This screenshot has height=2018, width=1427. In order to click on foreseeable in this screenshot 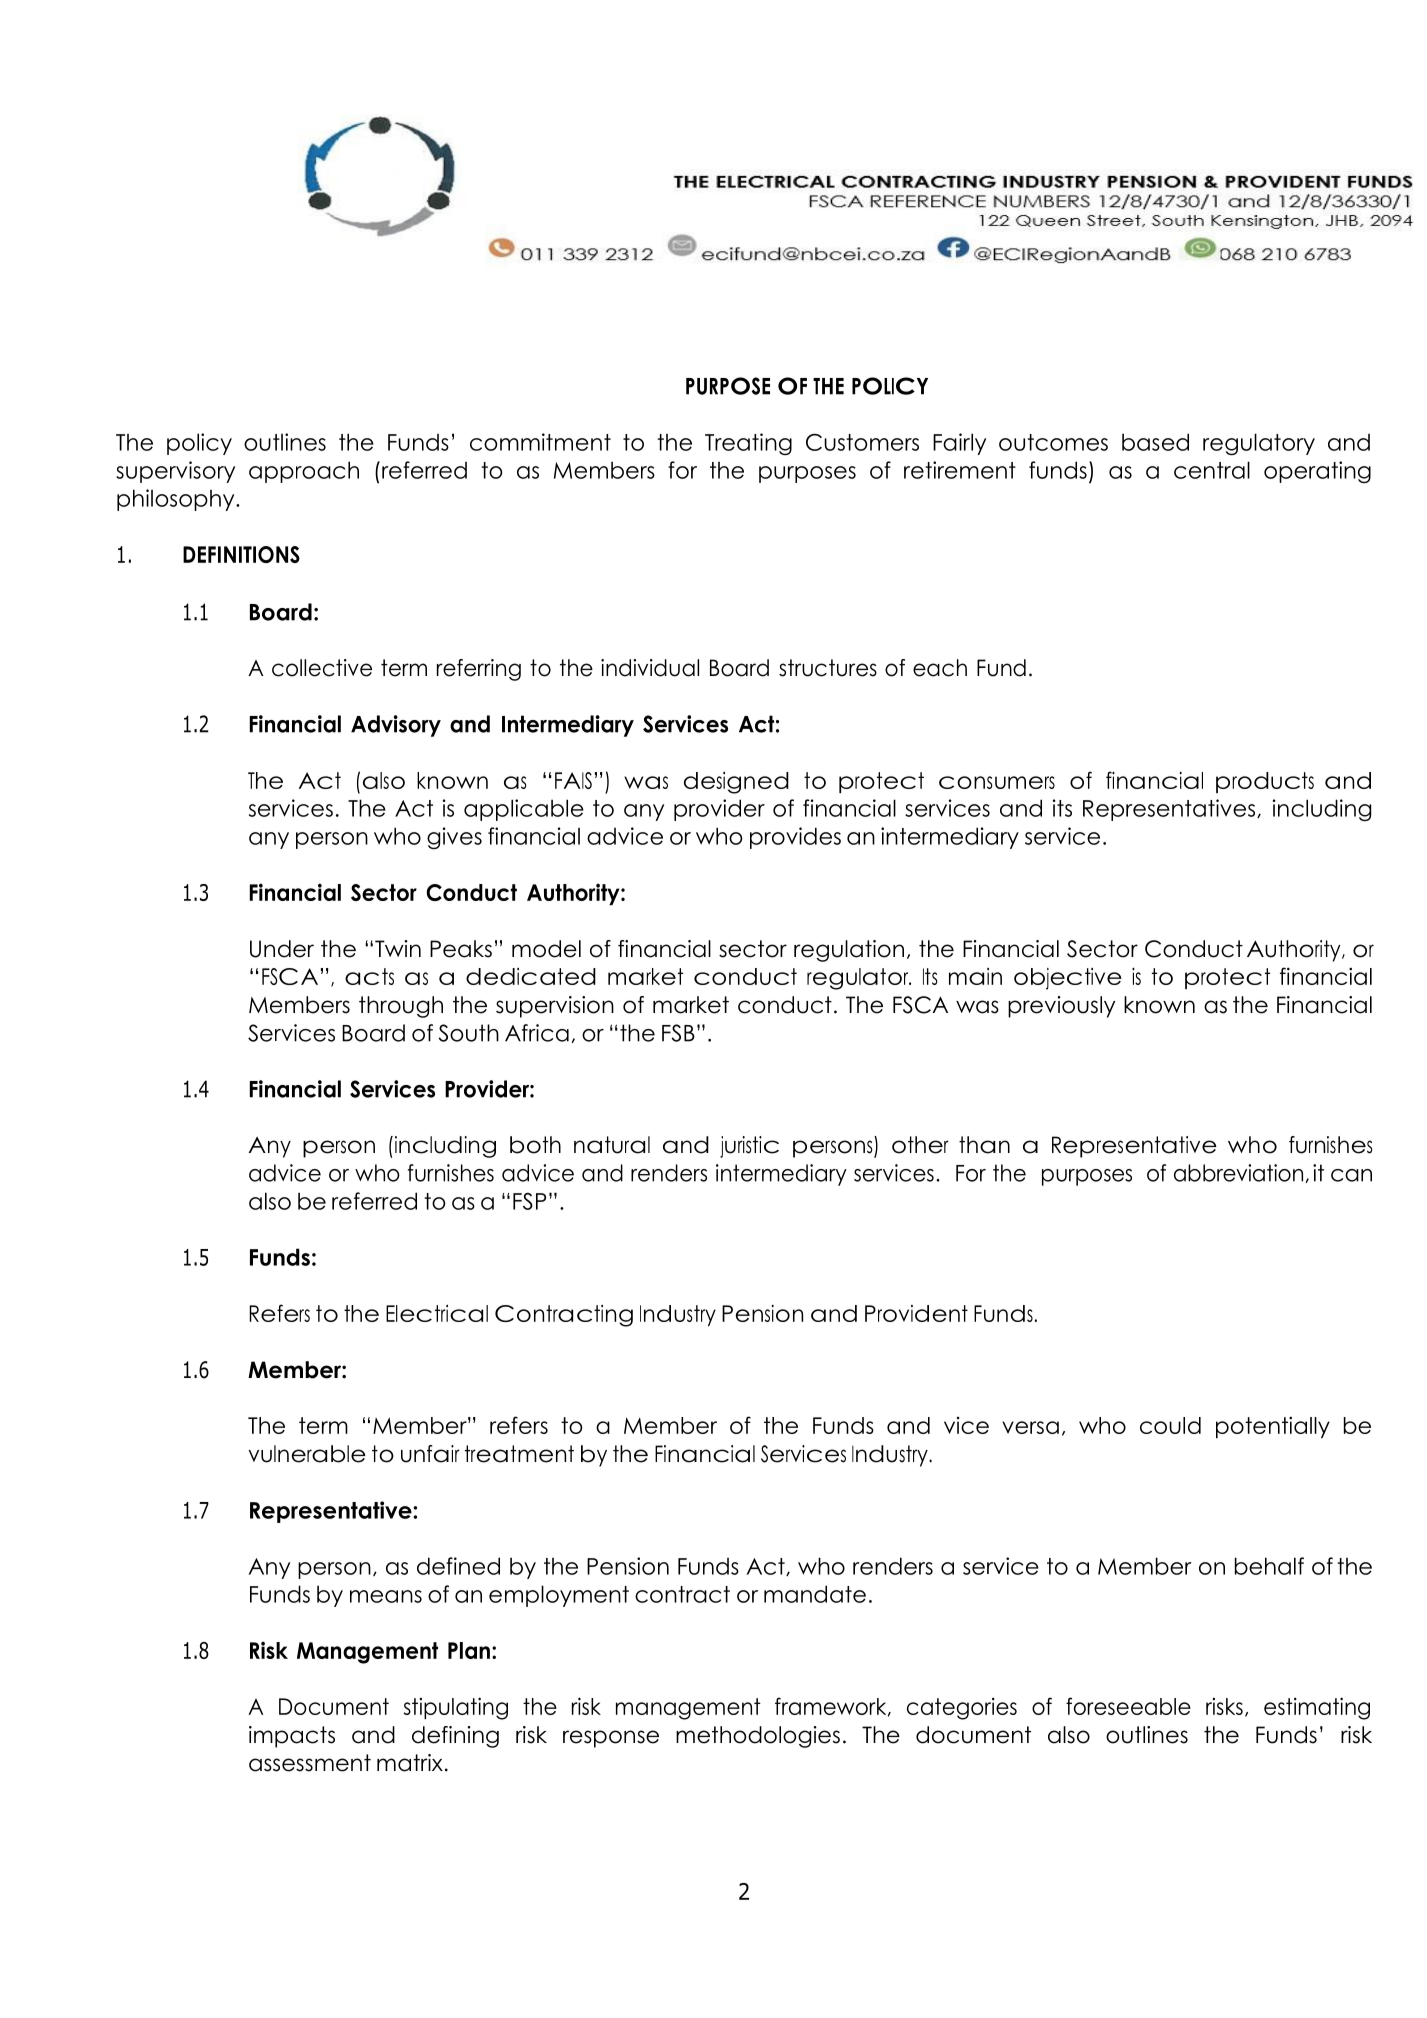, I will do `click(1128, 1706)`.
